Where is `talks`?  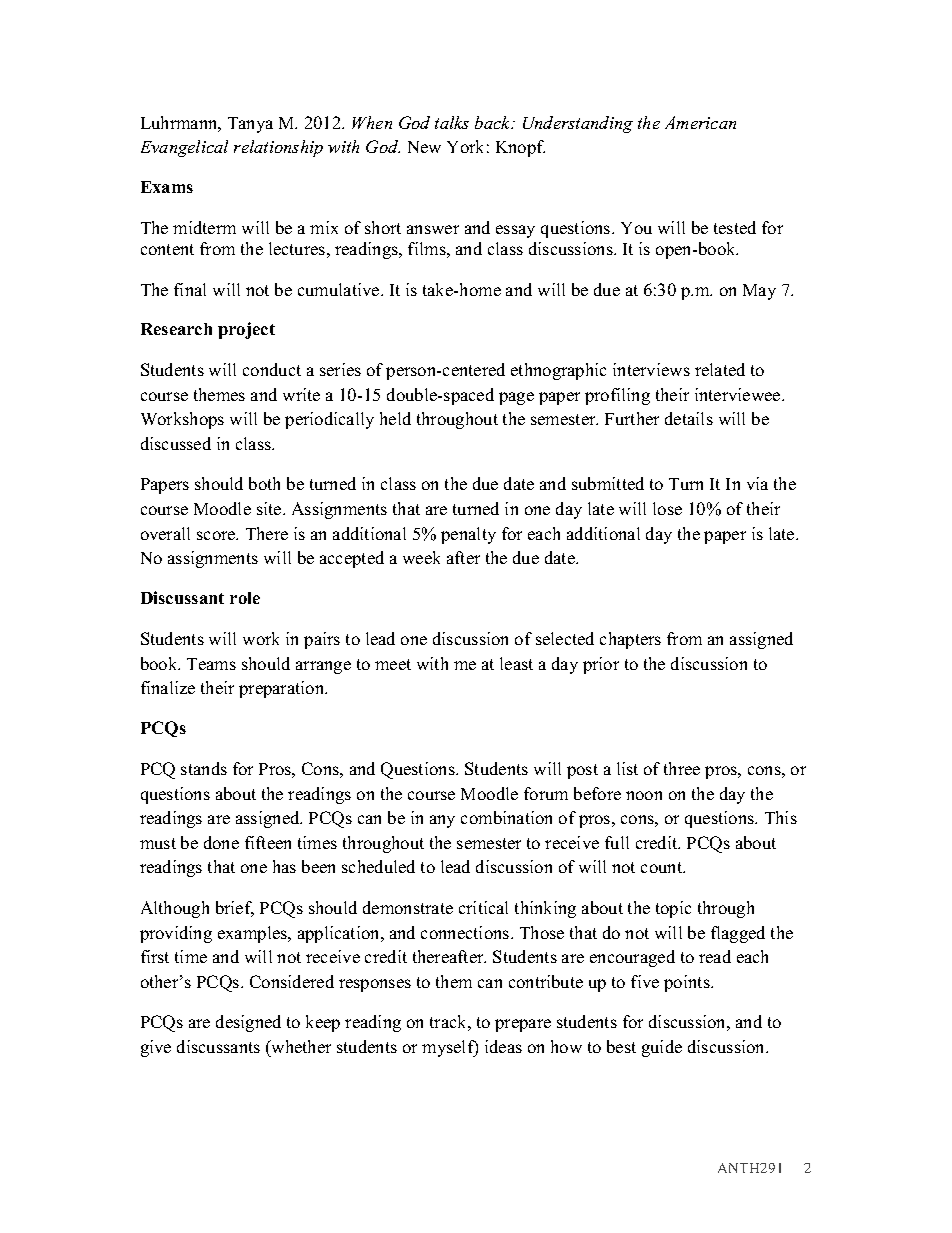
talks is located at coordinates (452, 122).
